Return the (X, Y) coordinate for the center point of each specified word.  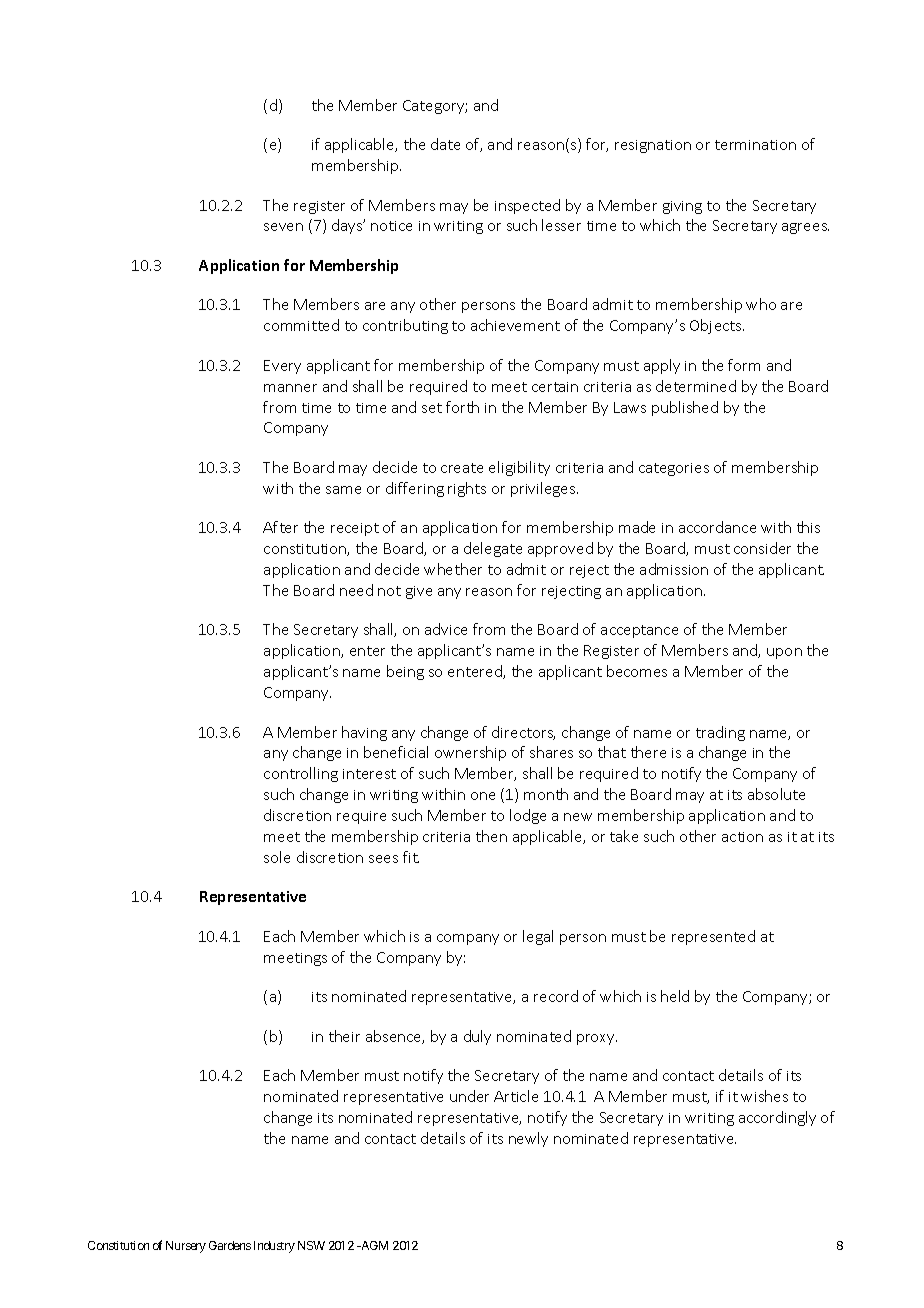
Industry (274, 1247)
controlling (301, 774)
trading (720, 733)
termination (755, 145)
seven (283, 227)
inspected (527, 206)
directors (523, 733)
